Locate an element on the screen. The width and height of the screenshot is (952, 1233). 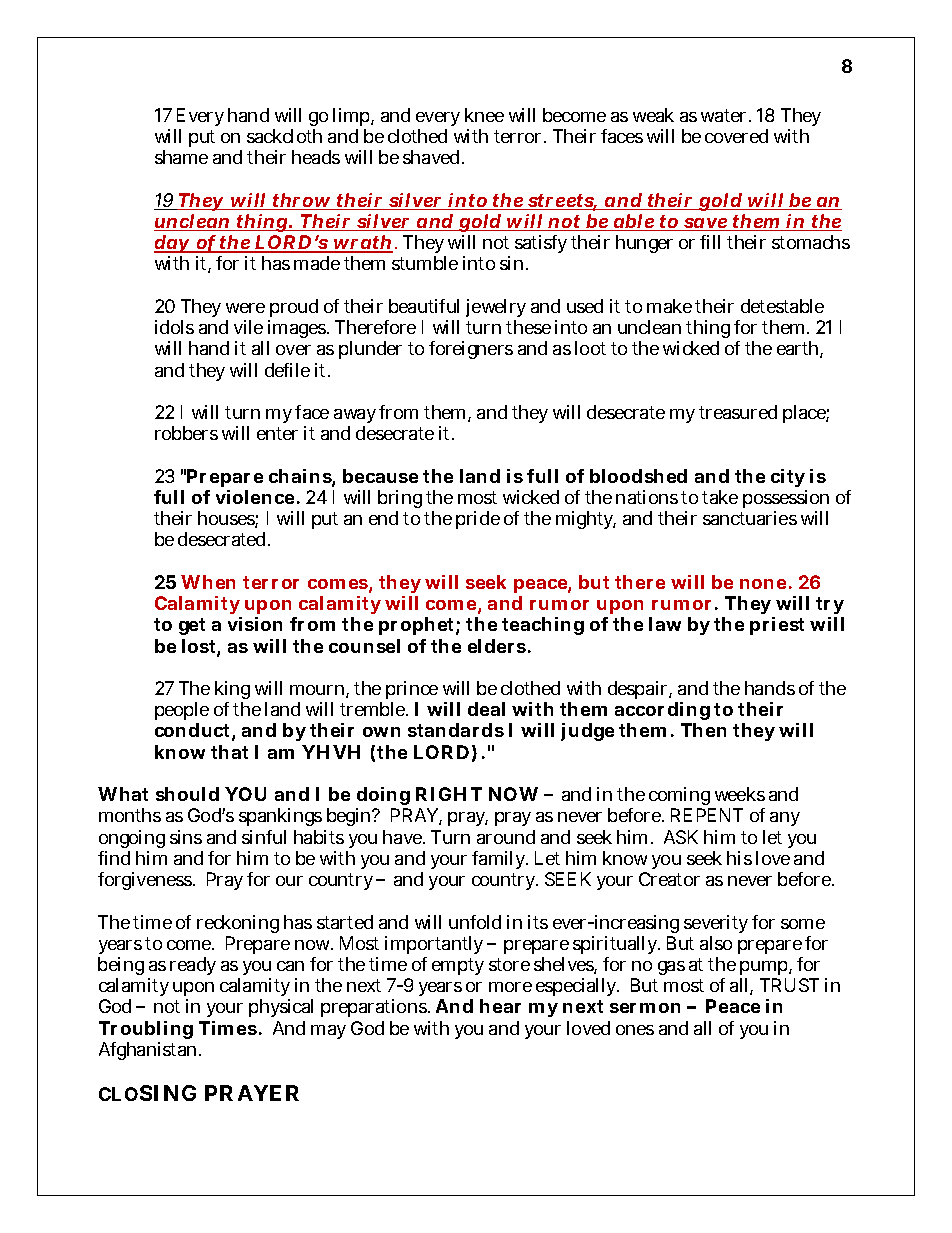
hear is located at coordinates (500, 1006).
